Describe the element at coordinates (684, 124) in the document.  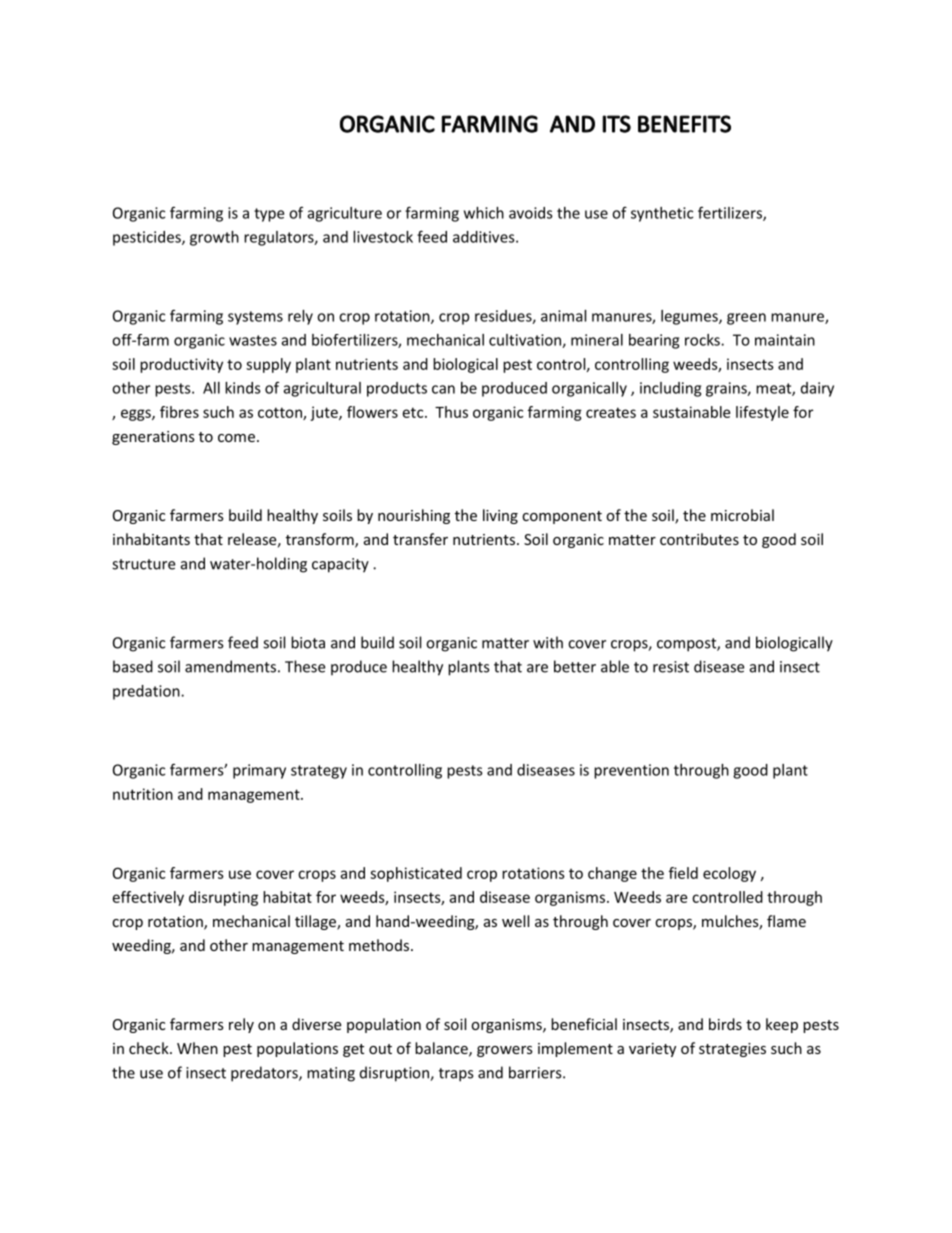
I see `BENEFITS` at that location.
